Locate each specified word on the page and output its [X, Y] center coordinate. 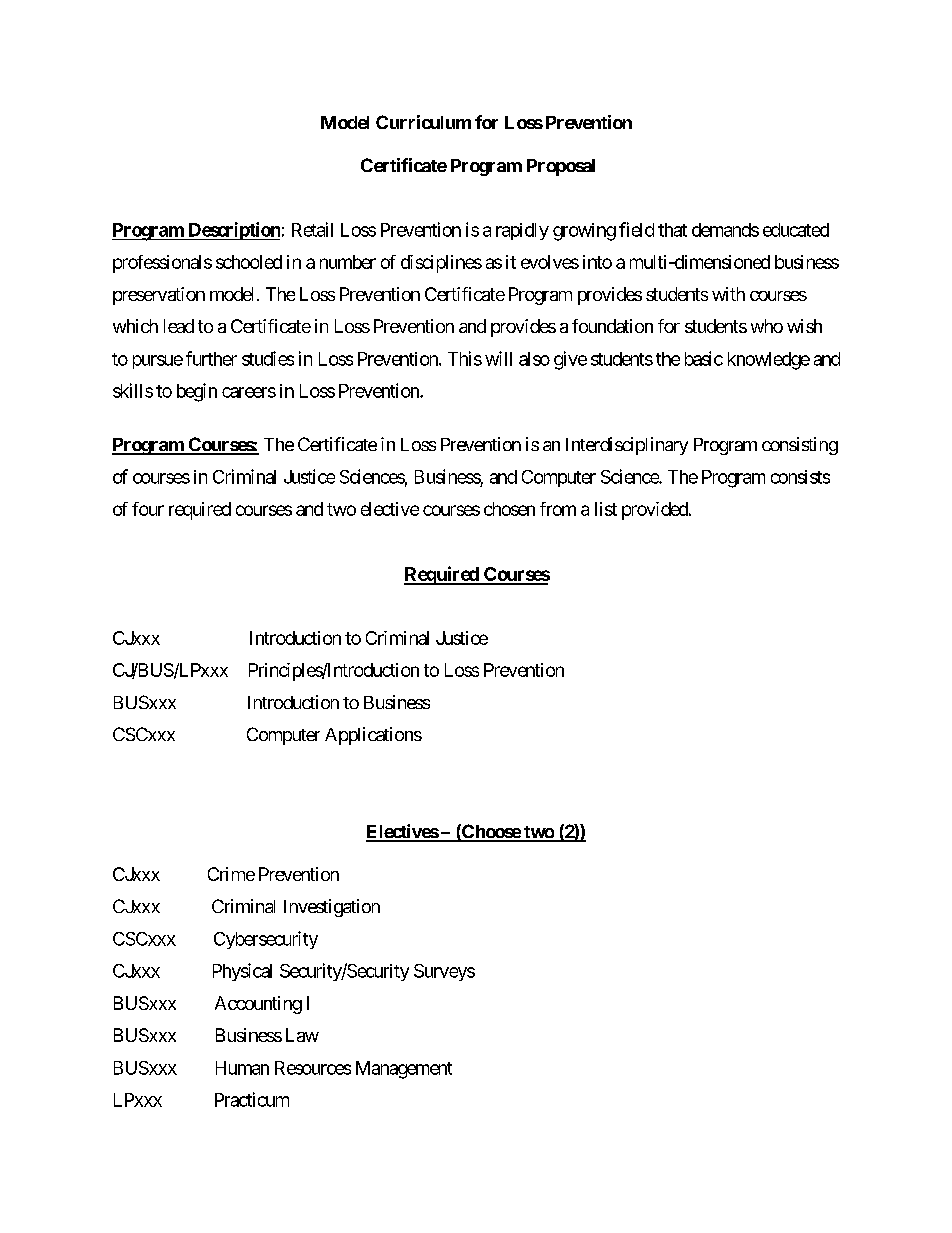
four [148, 509]
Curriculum [423, 122]
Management [404, 1070]
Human [242, 1068]
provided [656, 511]
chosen [509, 509]
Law [302, 1035]
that [672, 230]
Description [233, 231]
